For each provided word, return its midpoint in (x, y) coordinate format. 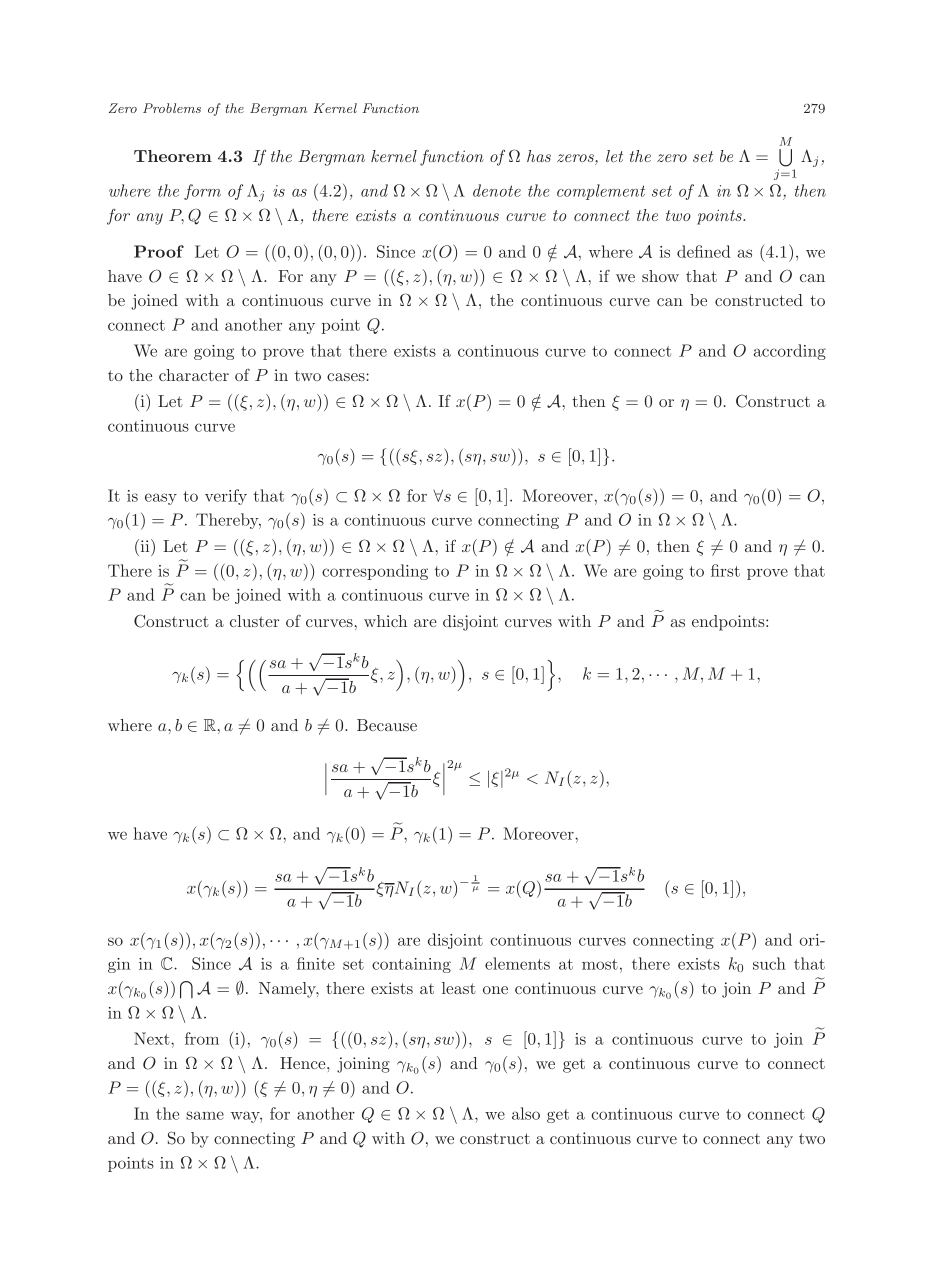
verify (226, 497)
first (725, 570)
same (205, 1115)
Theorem (173, 156)
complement (601, 192)
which (385, 621)
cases (347, 377)
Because (387, 725)
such (769, 963)
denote (497, 190)
